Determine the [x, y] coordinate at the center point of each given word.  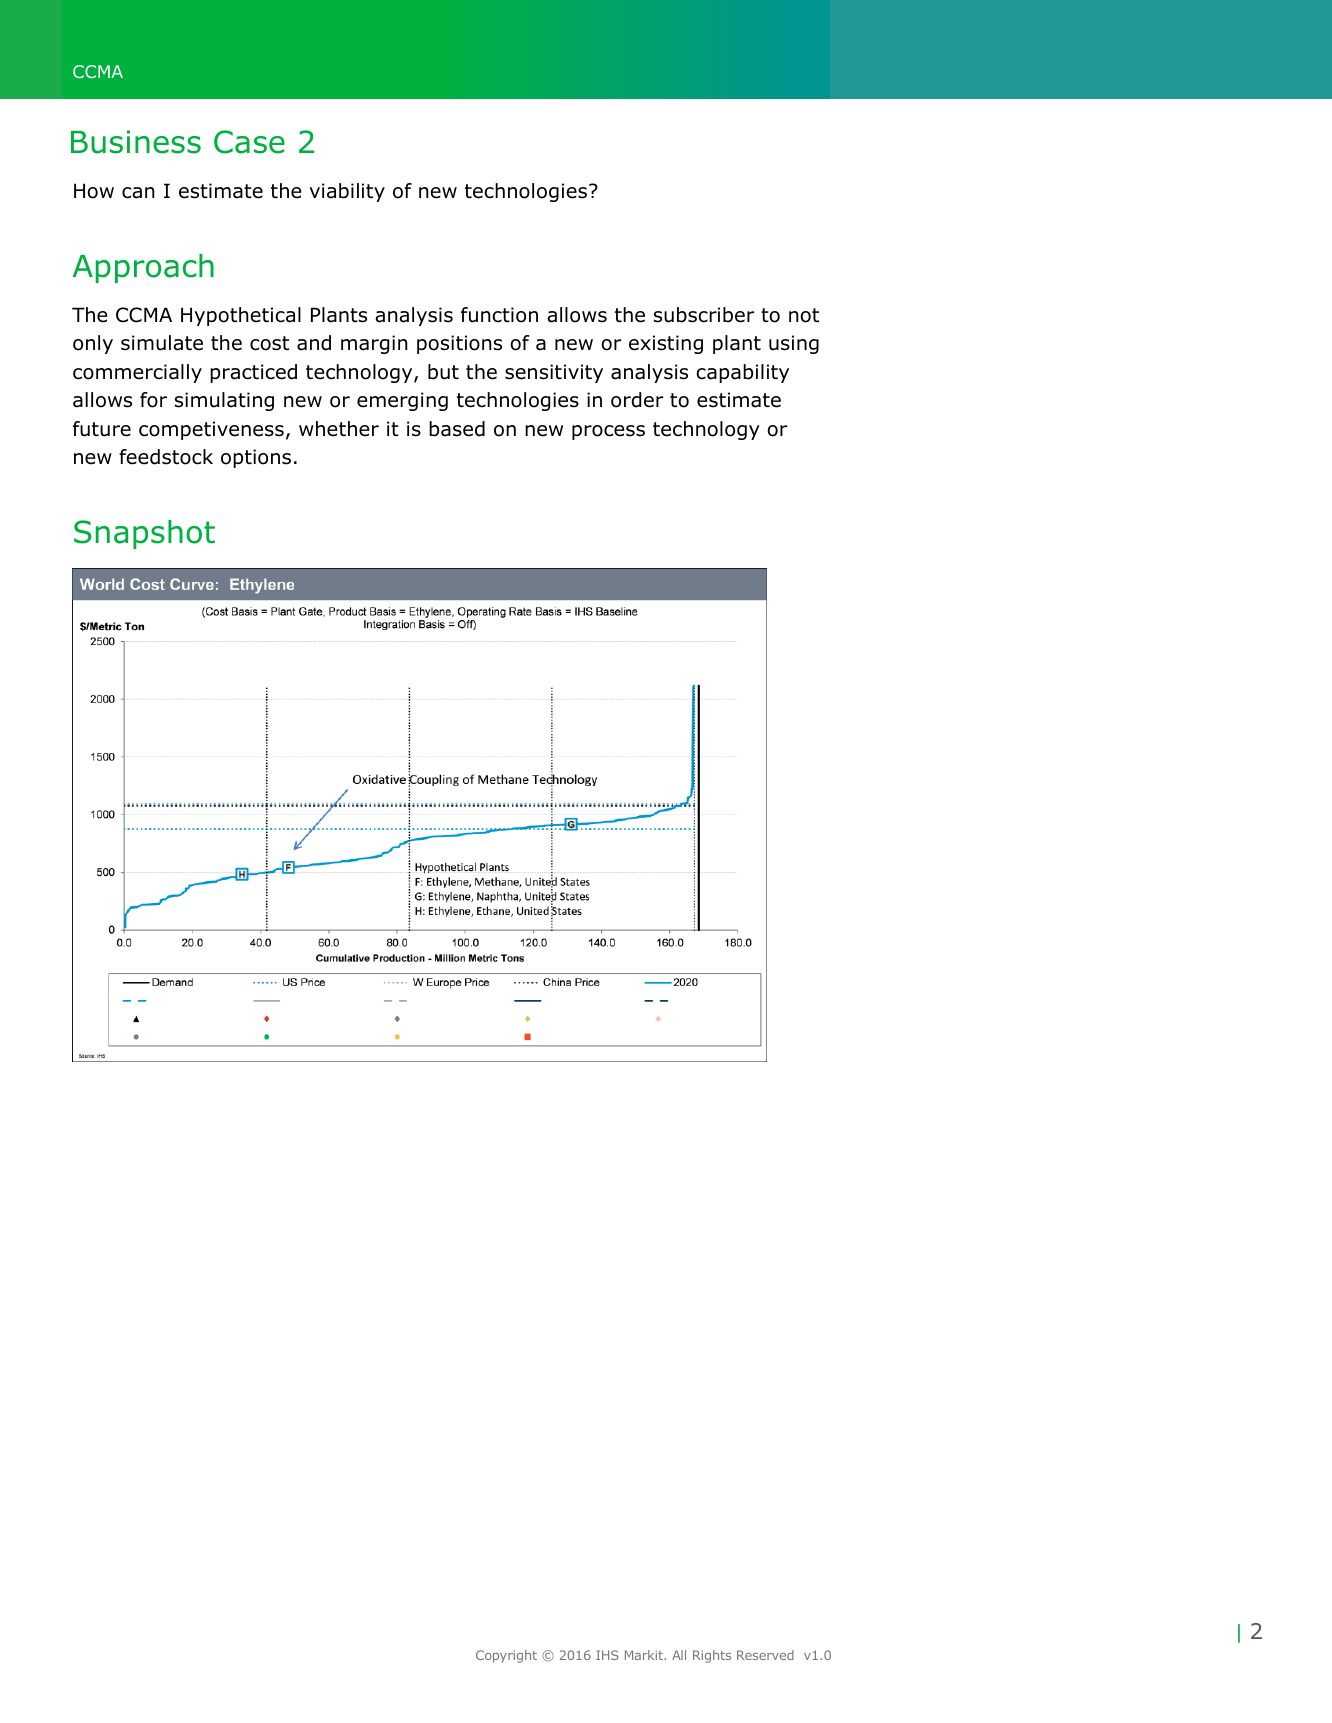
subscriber [704, 315]
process [608, 432]
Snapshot [144, 534]
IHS [607, 1655]
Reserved [765, 1655]
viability [347, 192]
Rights [712, 1656]
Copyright [506, 1656]
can [138, 193]
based [457, 429]
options [256, 458]
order [637, 400]
